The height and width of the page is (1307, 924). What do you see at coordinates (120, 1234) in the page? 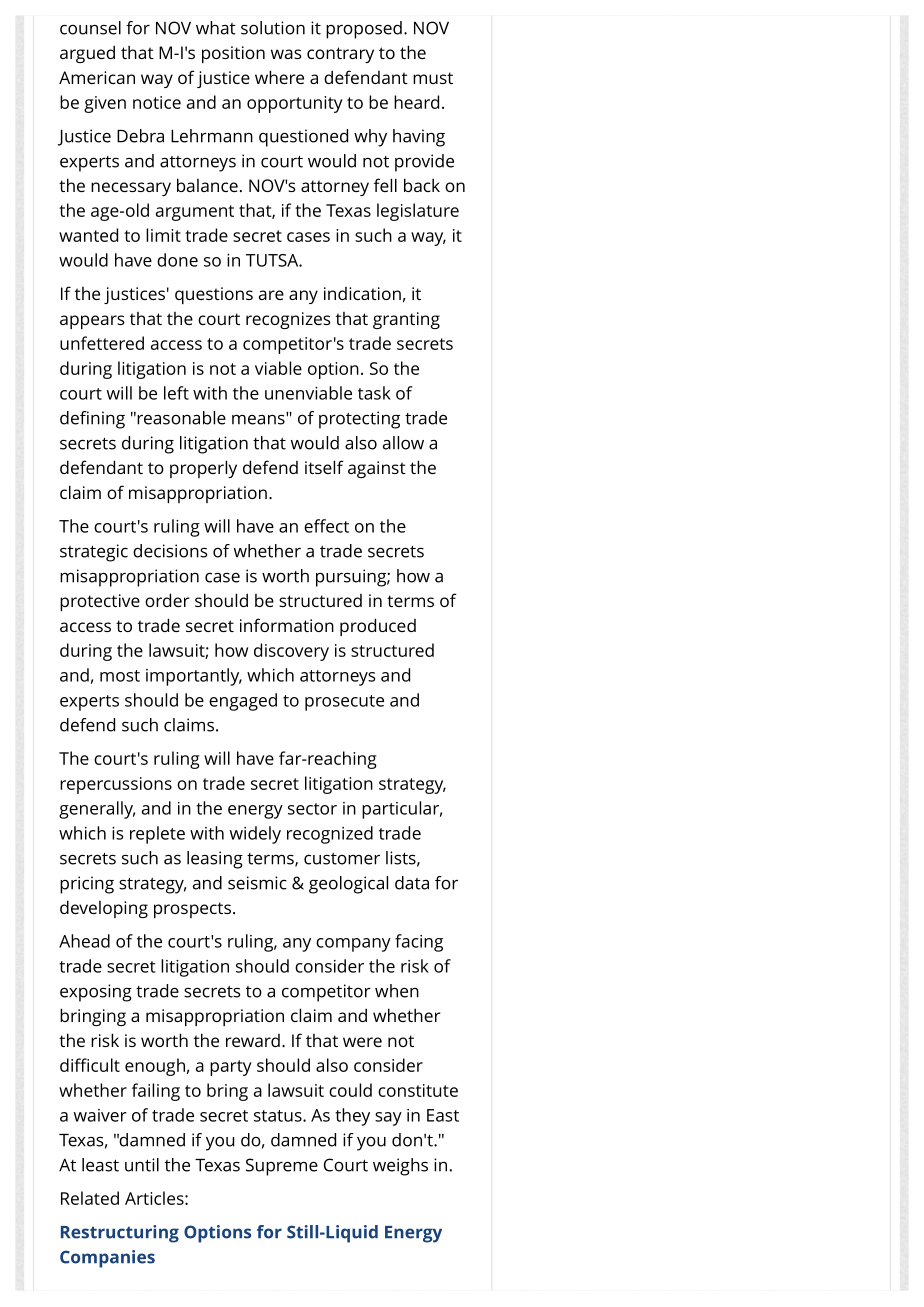
I see `Restructuring` at bounding box center [120, 1234].
